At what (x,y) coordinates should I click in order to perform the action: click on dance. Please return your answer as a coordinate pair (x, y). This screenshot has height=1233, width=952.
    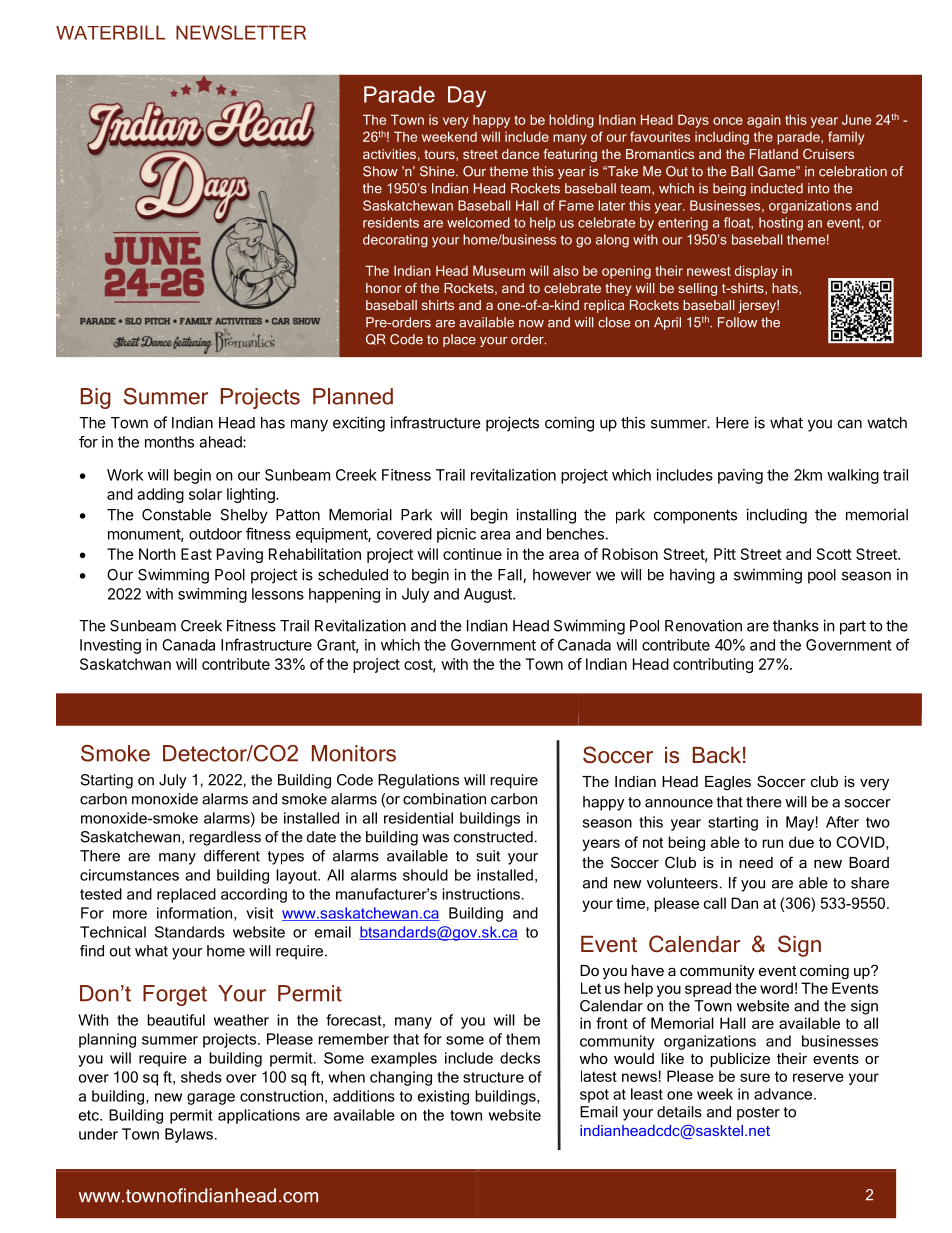
    Looking at the image, I should click on (520, 154).
